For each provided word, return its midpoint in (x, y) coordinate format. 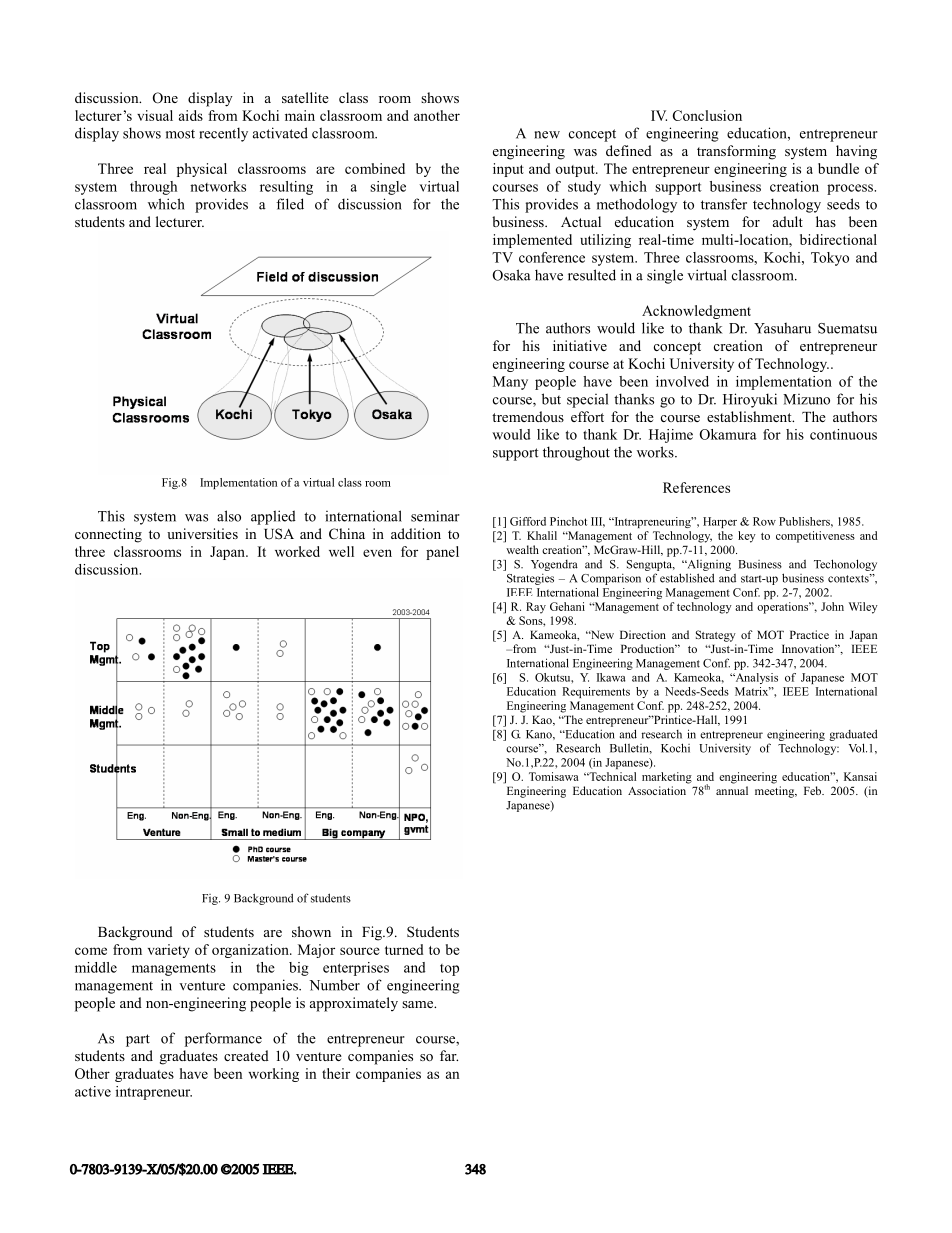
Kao (543, 720)
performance (223, 1039)
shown (311, 931)
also (229, 516)
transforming (736, 152)
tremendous (528, 416)
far (449, 1055)
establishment (750, 416)
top (449, 970)
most (180, 134)
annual (732, 790)
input (508, 170)
